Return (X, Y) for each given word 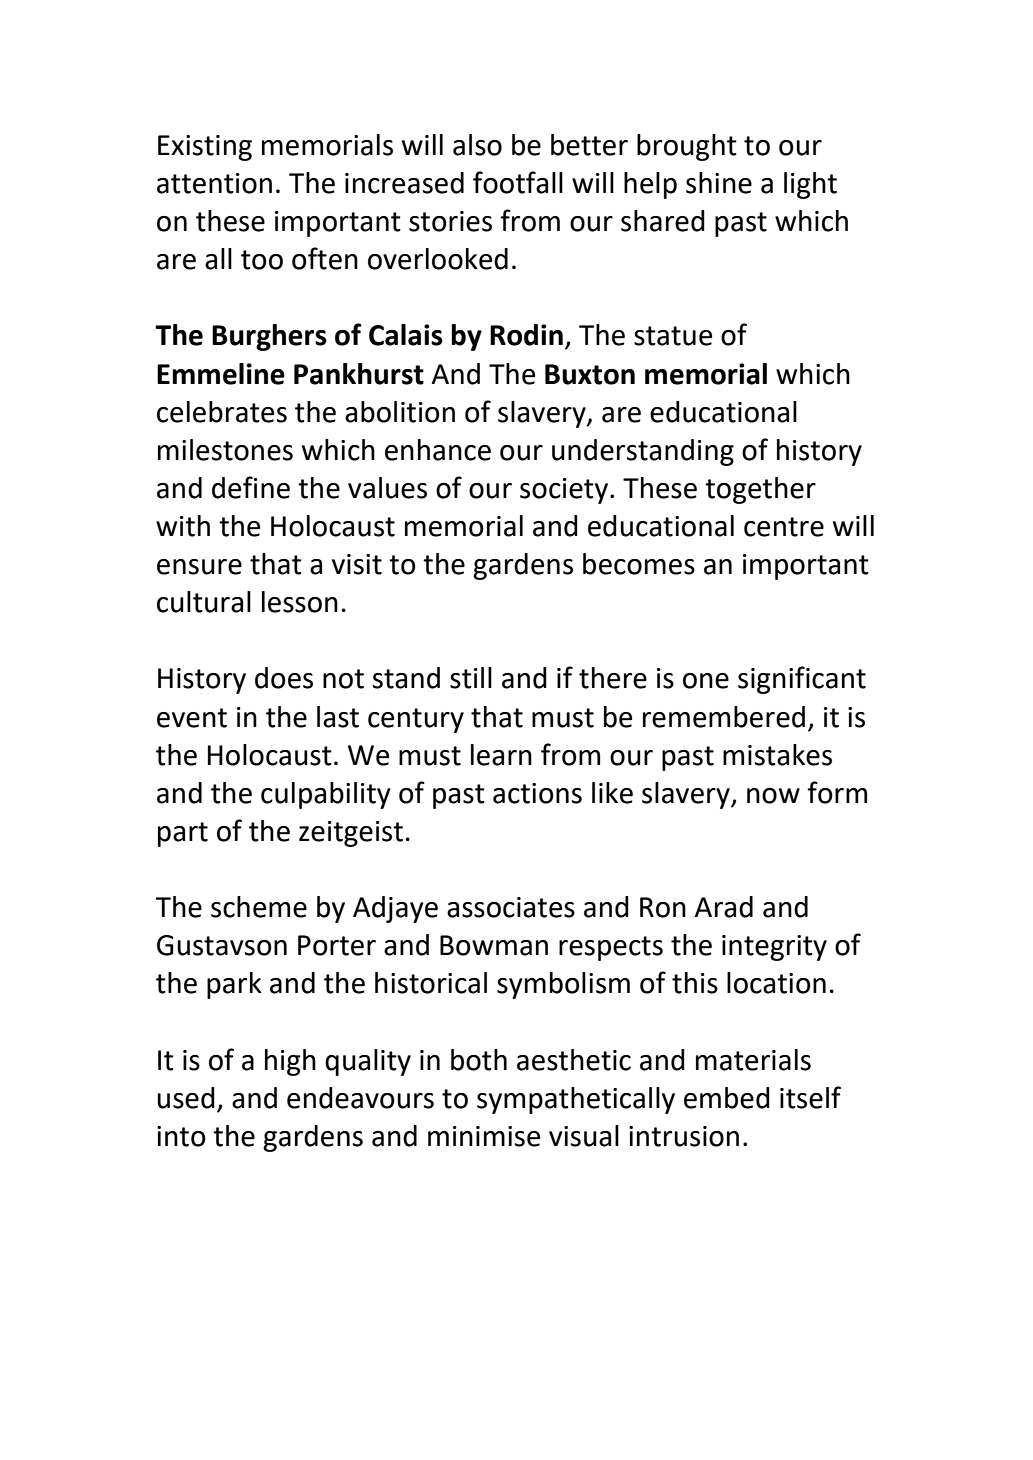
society (564, 491)
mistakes (777, 755)
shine (719, 183)
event (192, 718)
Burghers (269, 337)
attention (214, 183)
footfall (518, 182)
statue (673, 336)
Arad (724, 907)
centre (784, 527)
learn (501, 755)
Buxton (590, 374)
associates (511, 907)
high (290, 1062)
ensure (199, 567)
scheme (259, 907)
